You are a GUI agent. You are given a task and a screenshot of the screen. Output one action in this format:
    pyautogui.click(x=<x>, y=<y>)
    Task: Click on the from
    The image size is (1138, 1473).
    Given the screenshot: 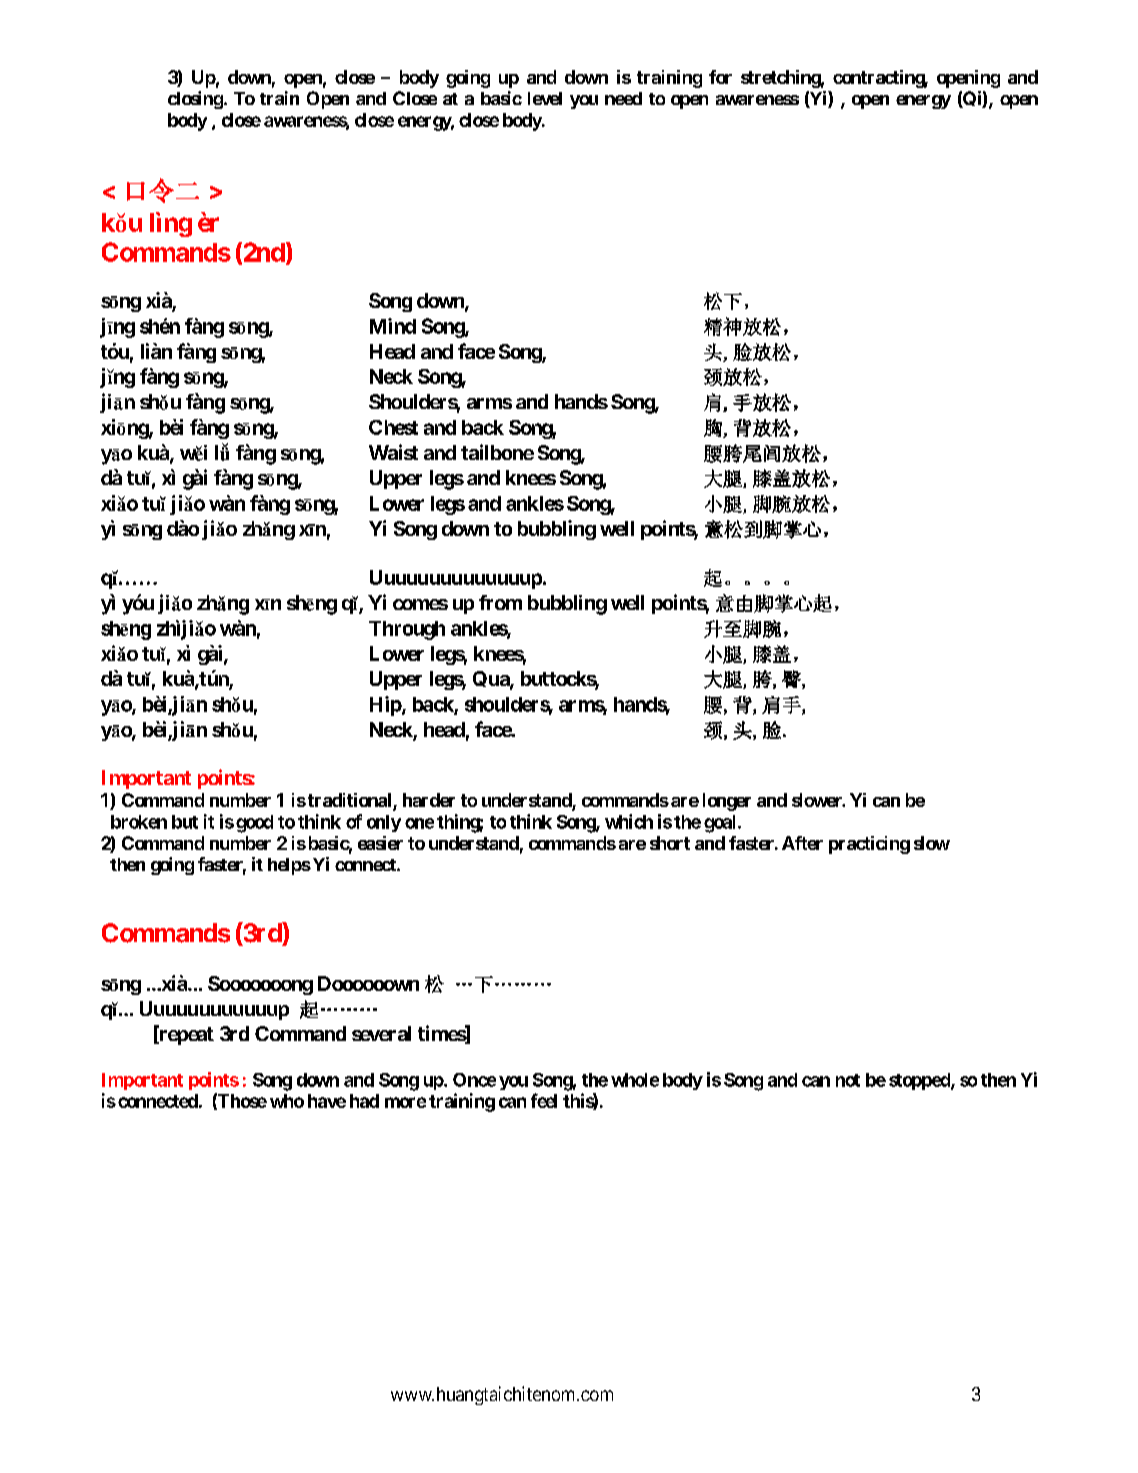 What is the action you would take?
    pyautogui.click(x=500, y=602)
